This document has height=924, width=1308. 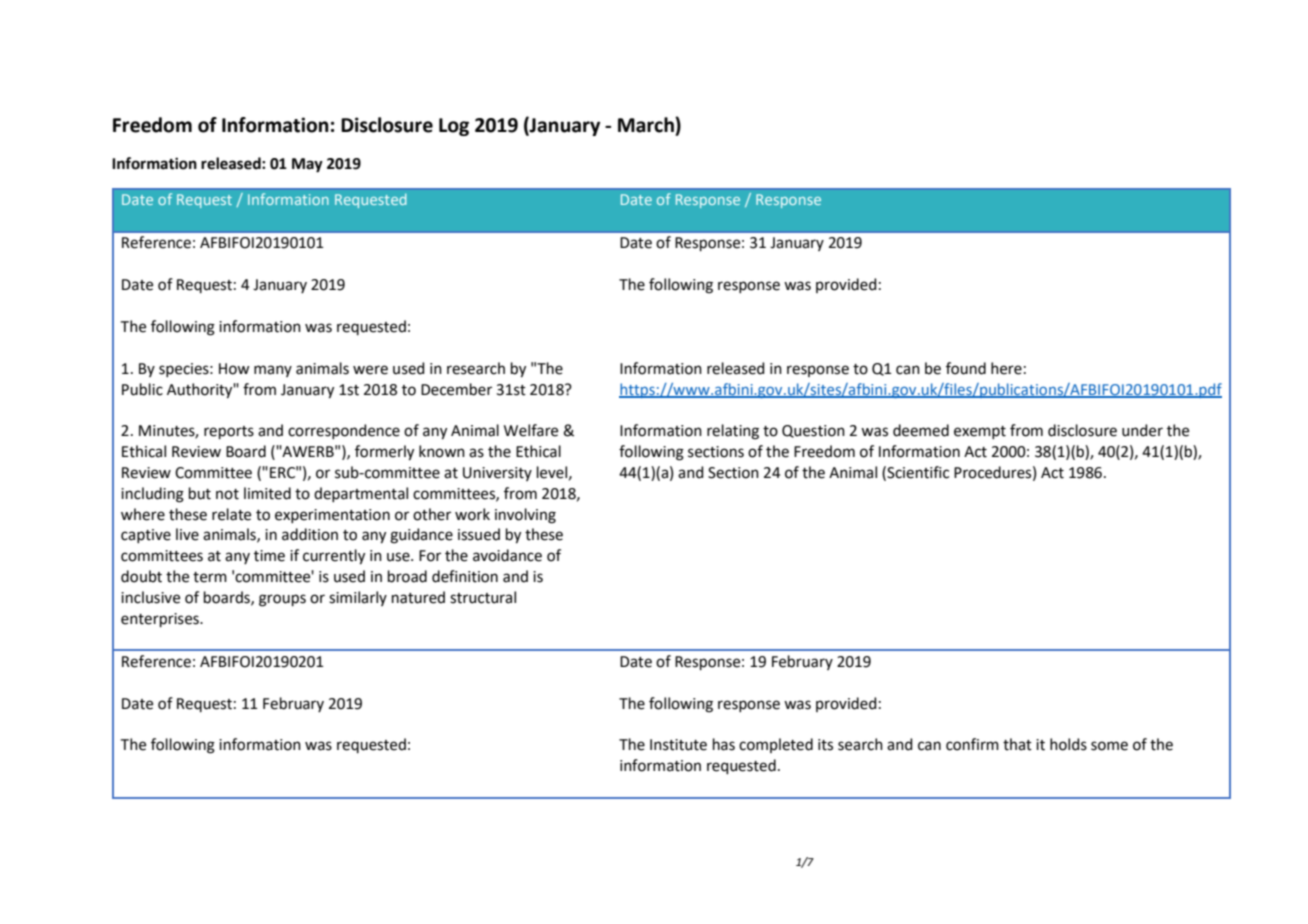 I want to click on December, so click(x=456, y=389).
